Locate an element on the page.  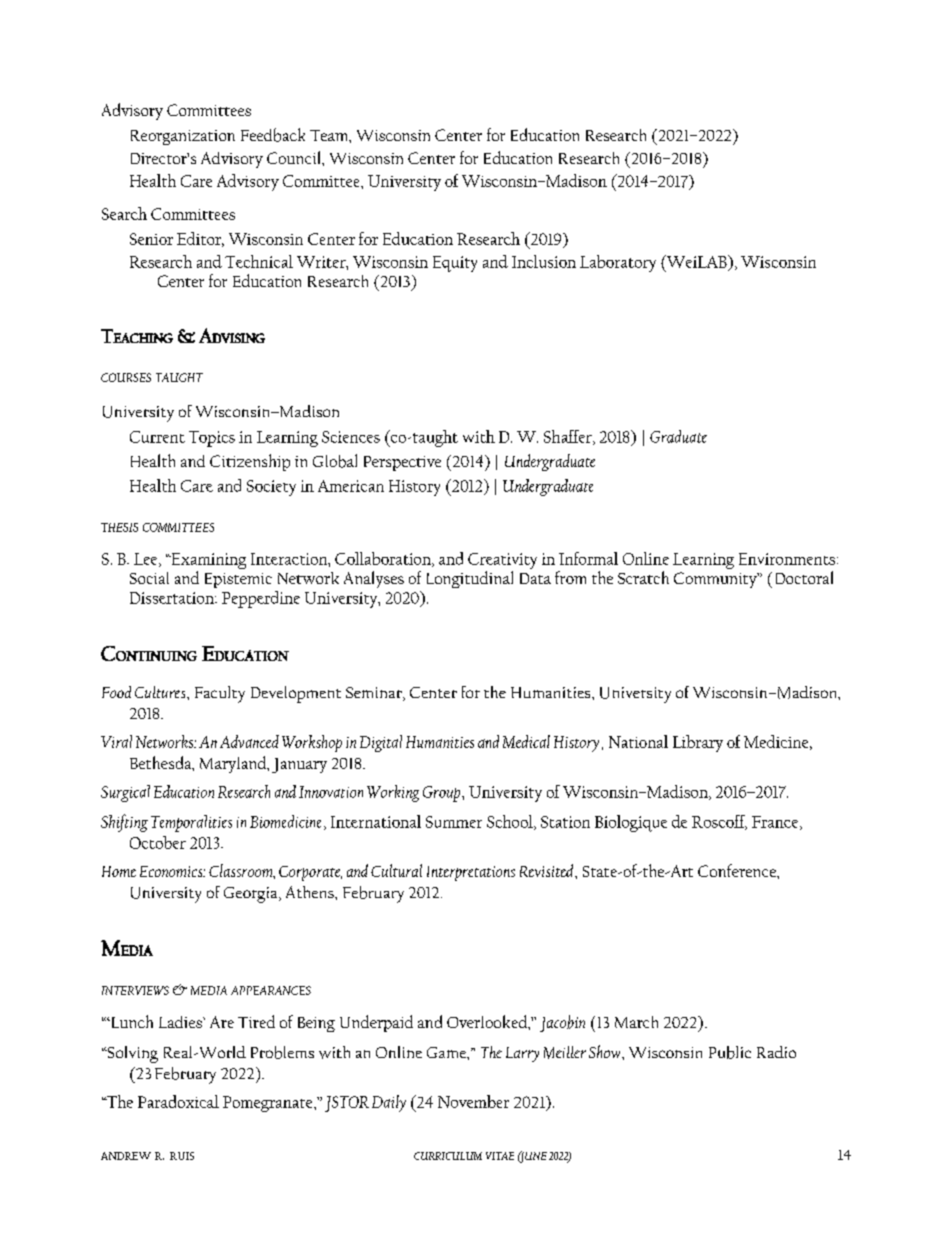
Public is located at coordinates (730, 1052).
